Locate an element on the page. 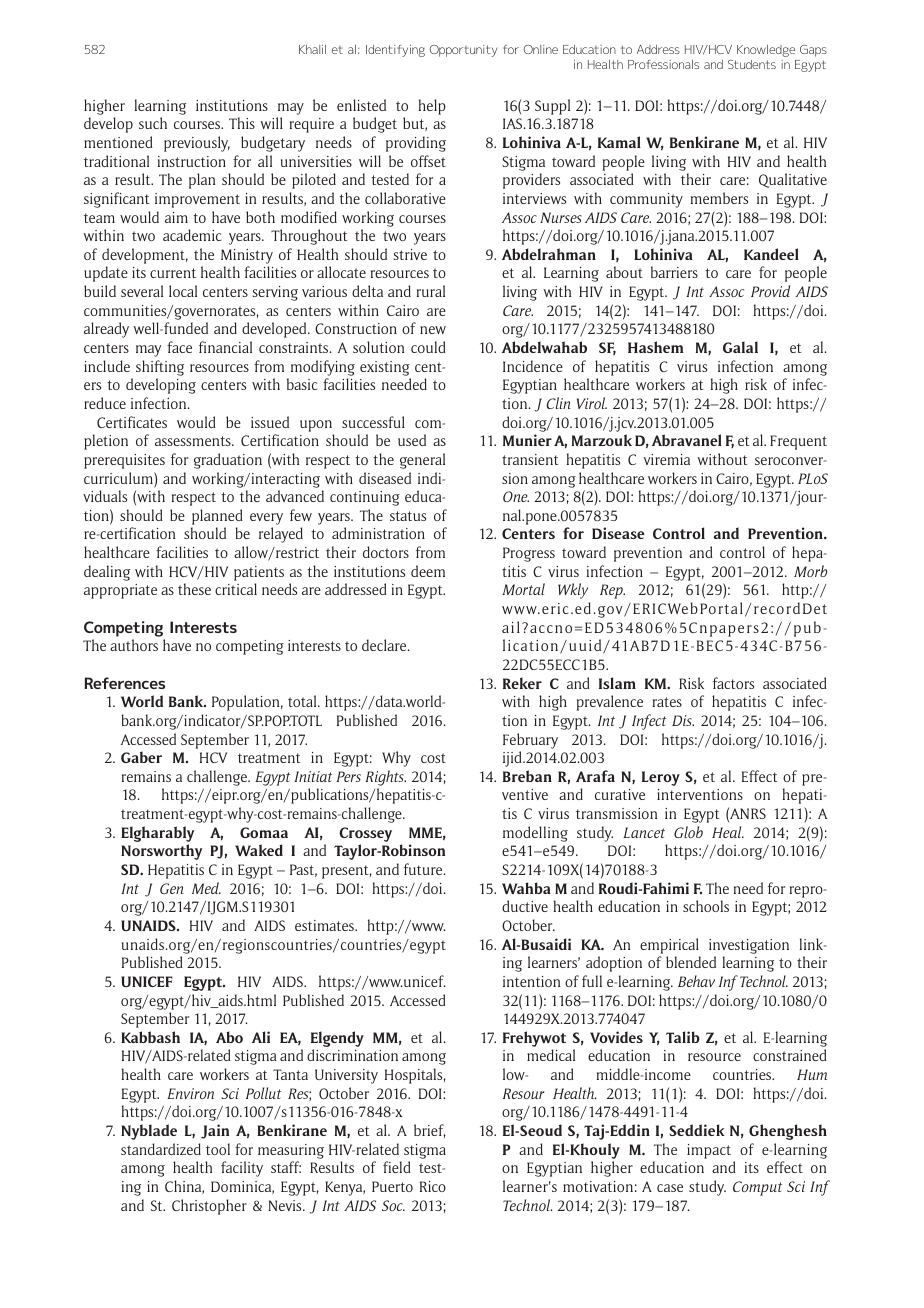 The image size is (924, 1308). general is located at coordinates (422, 461).
